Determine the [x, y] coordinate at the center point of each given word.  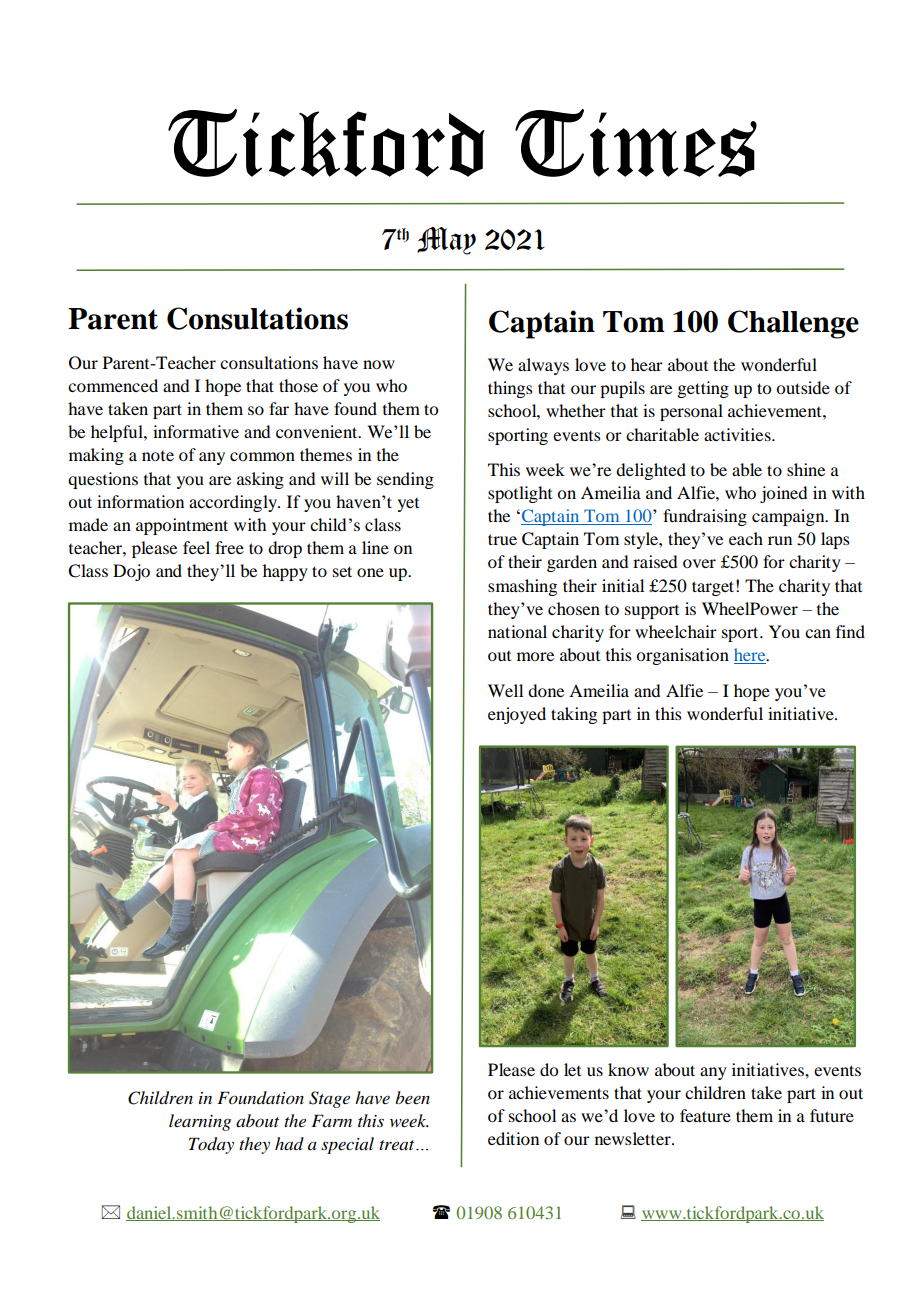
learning [200, 1122]
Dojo [131, 572]
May [446, 241]
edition [513, 1138]
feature [705, 1115]
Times [636, 143]
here [751, 656]
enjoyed [517, 715]
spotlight [520, 494]
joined [783, 494]
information [140, 501]
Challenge [793, 324]
